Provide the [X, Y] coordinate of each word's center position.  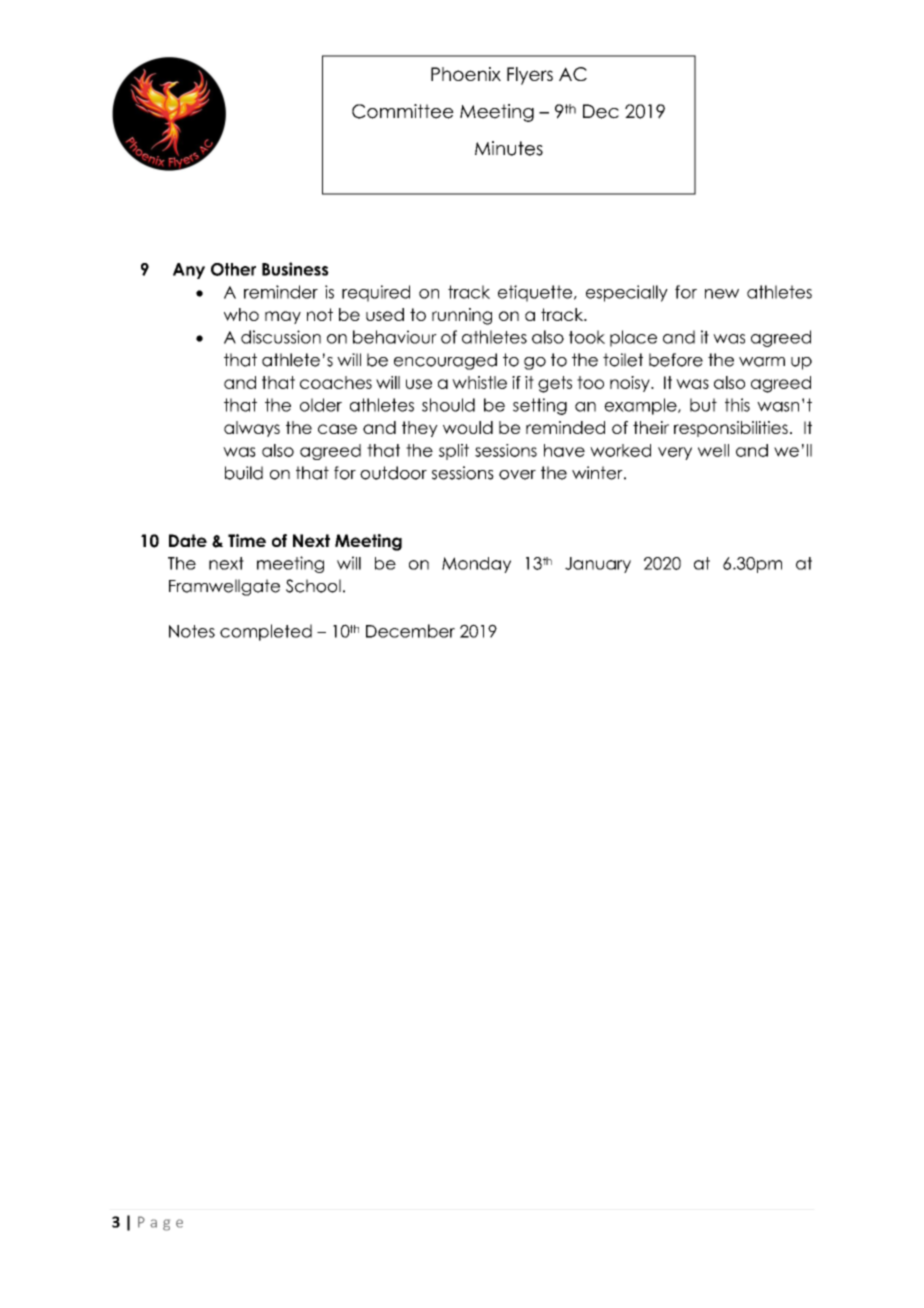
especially [627, 293]
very [675, 453]
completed [266, 632]
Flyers [530, 76]
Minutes [509, 148]
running [462, 316]
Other [233, 269]
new [722, 294]
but [703, 405]
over [517, 475]
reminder [281, 292]
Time [247, 540]
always [252, 429]
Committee [403, 111]
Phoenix [466, 74]
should [448, 405]
